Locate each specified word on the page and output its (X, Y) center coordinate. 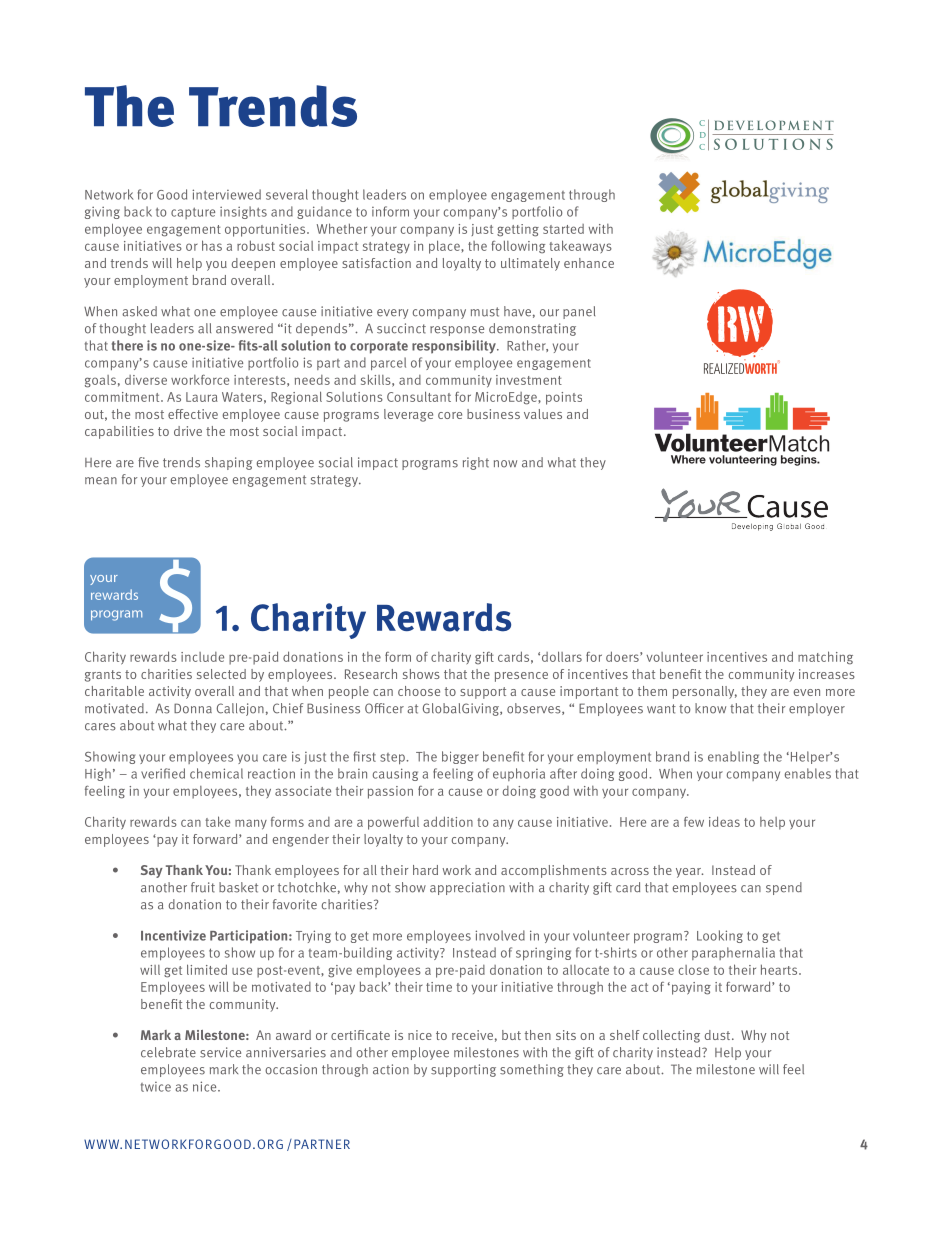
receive (472, 1035)
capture (193, 213)
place (445, 247)
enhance (589, 263)
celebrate (168, 1052)
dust (719, 1035)
